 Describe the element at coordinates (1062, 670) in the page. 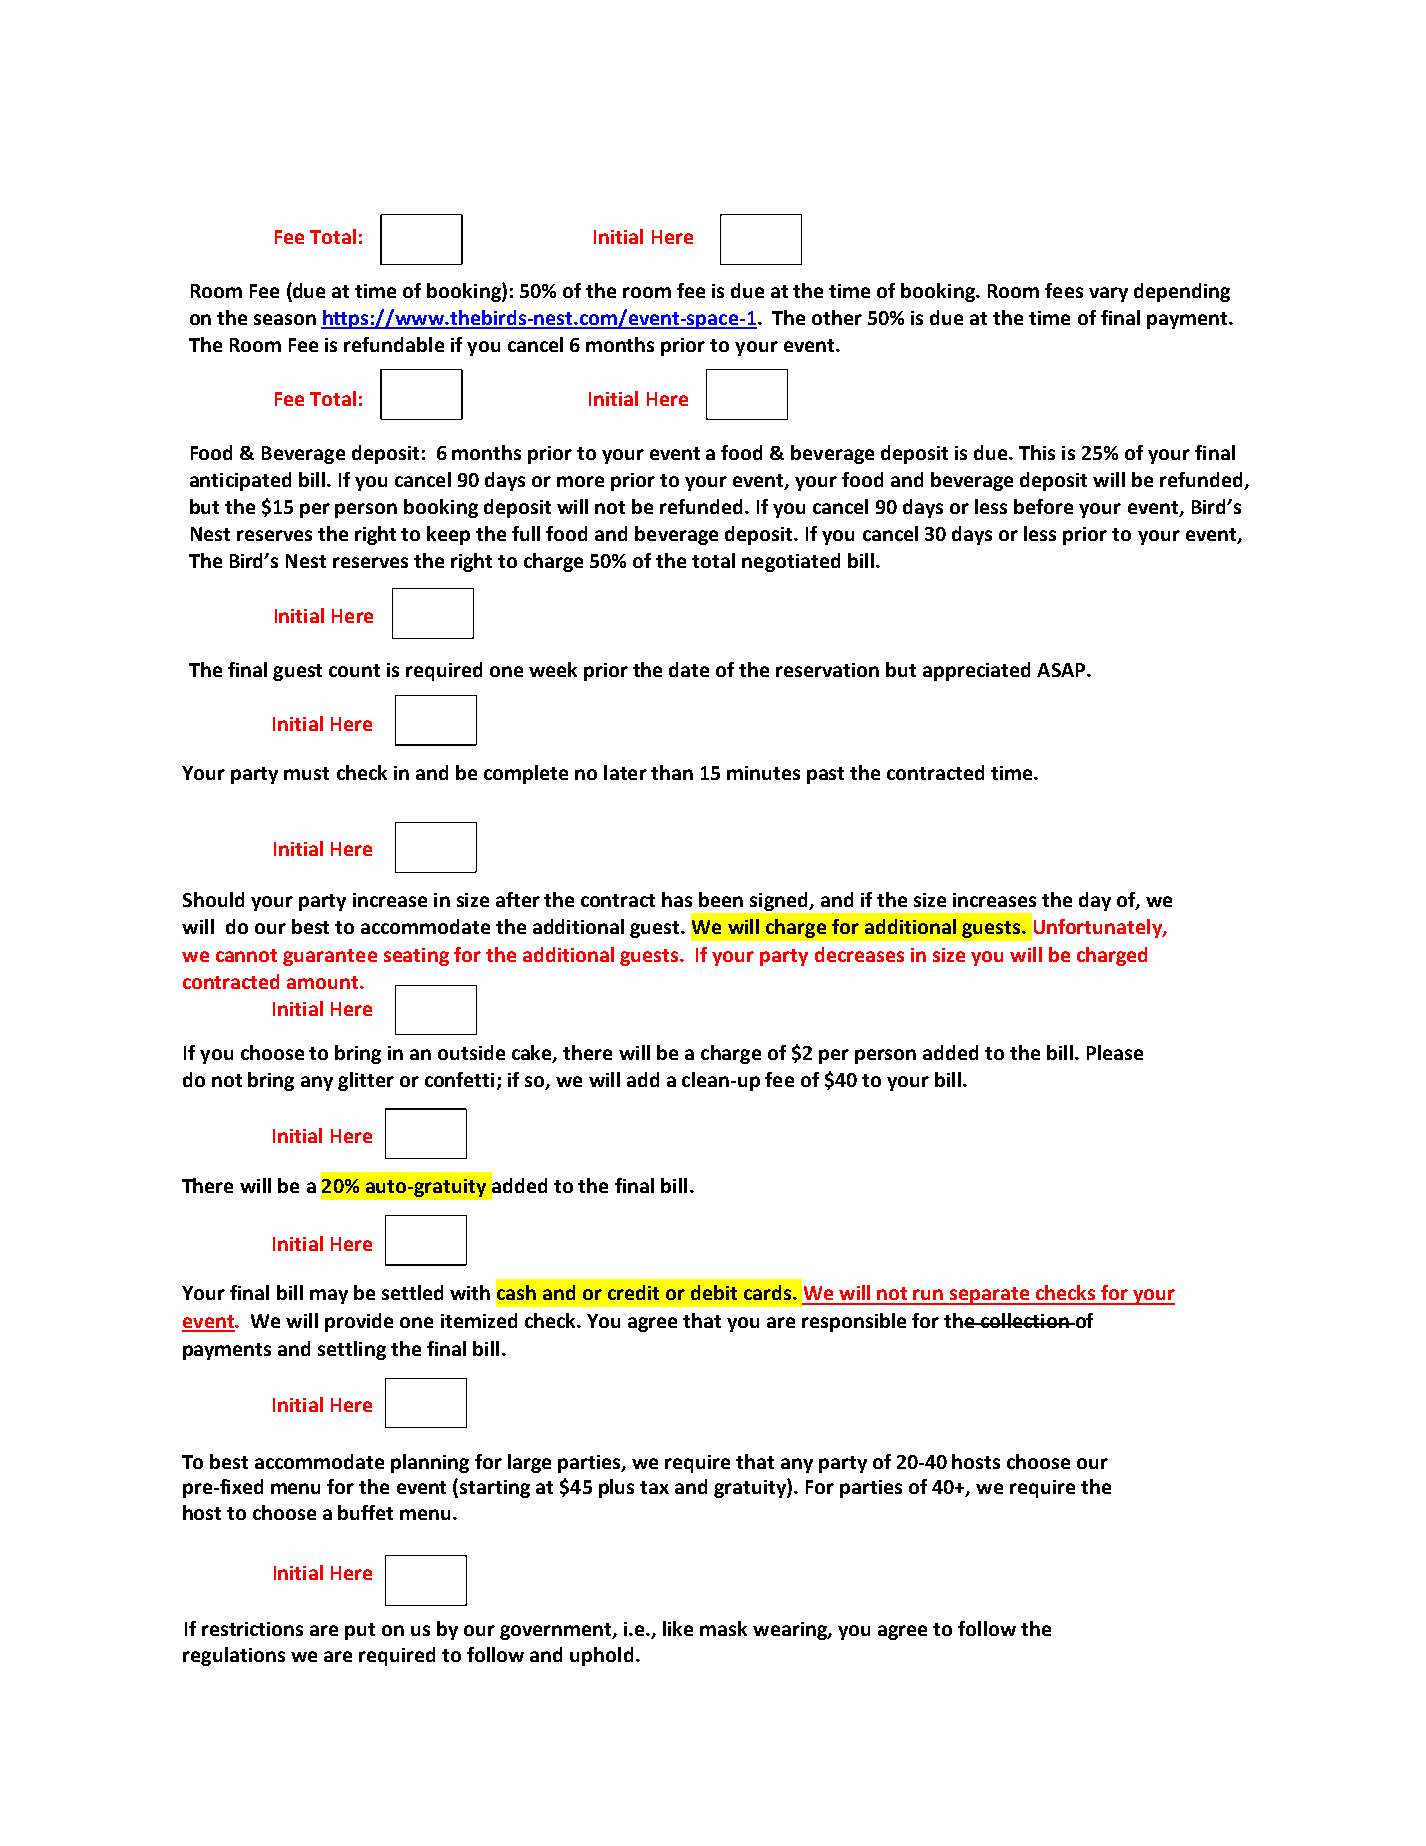

I see `ASAP` at that location.
